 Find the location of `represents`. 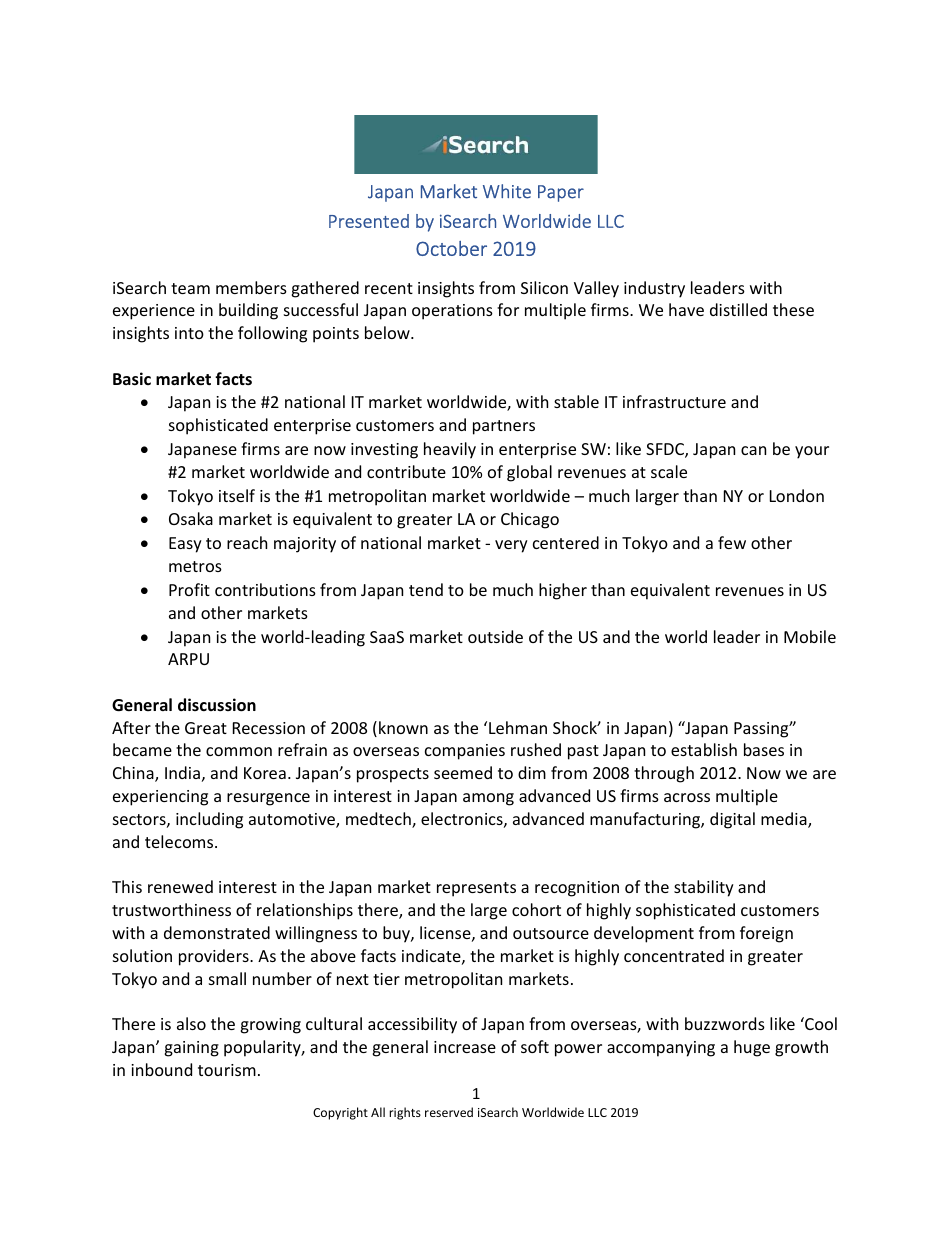

represents is located at coordinates (476, 889).
